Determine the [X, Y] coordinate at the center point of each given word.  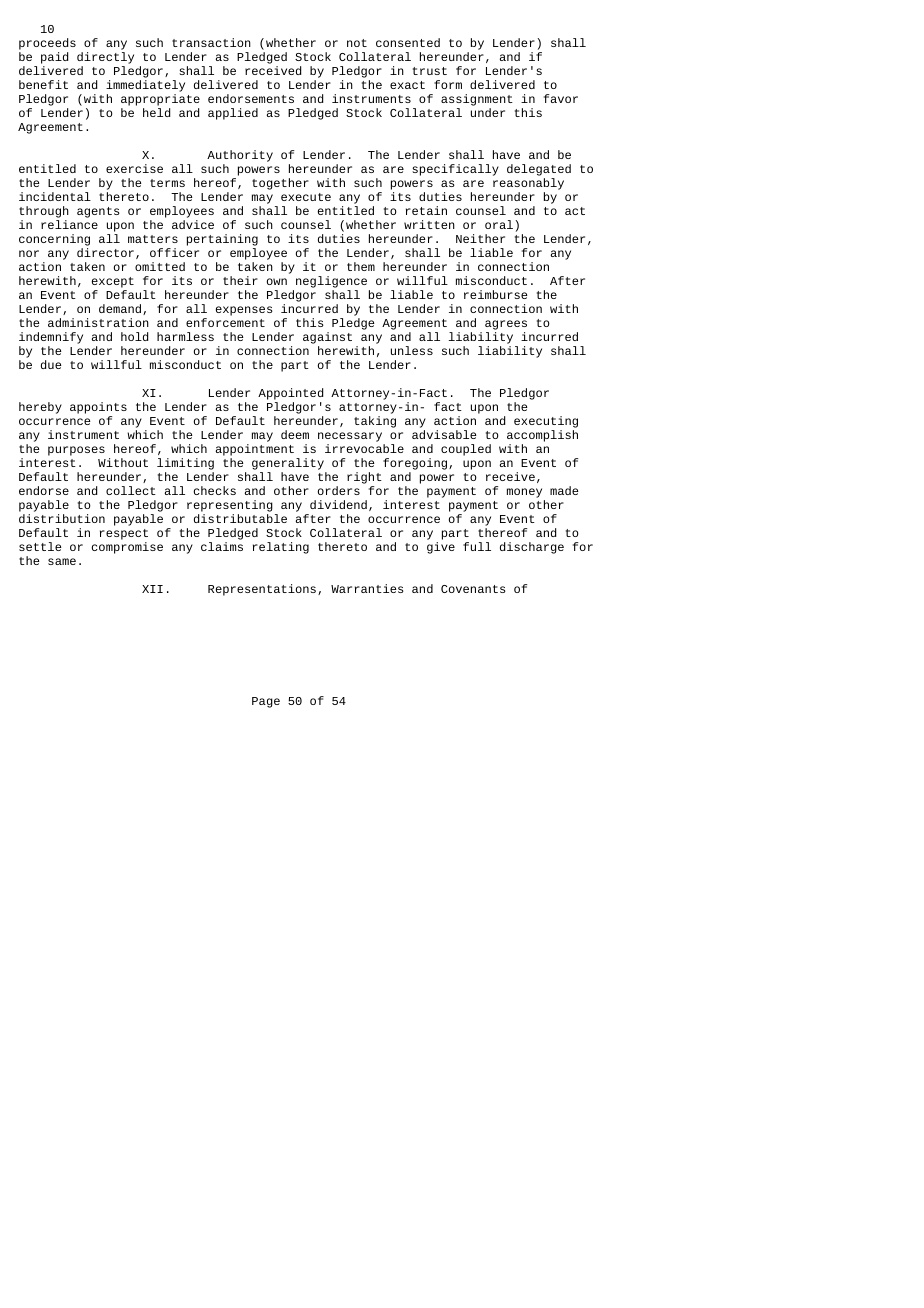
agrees [506, 326]
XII [152, 589]
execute [306, 197]
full [477, 546]
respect [124, 536]
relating [281, 548]
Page [266, 702]
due [51, 364]
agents [98, 212]
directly [105, 58]
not [357, 43]
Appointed [291, 395]
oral [499, 224]
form [448, 84]
